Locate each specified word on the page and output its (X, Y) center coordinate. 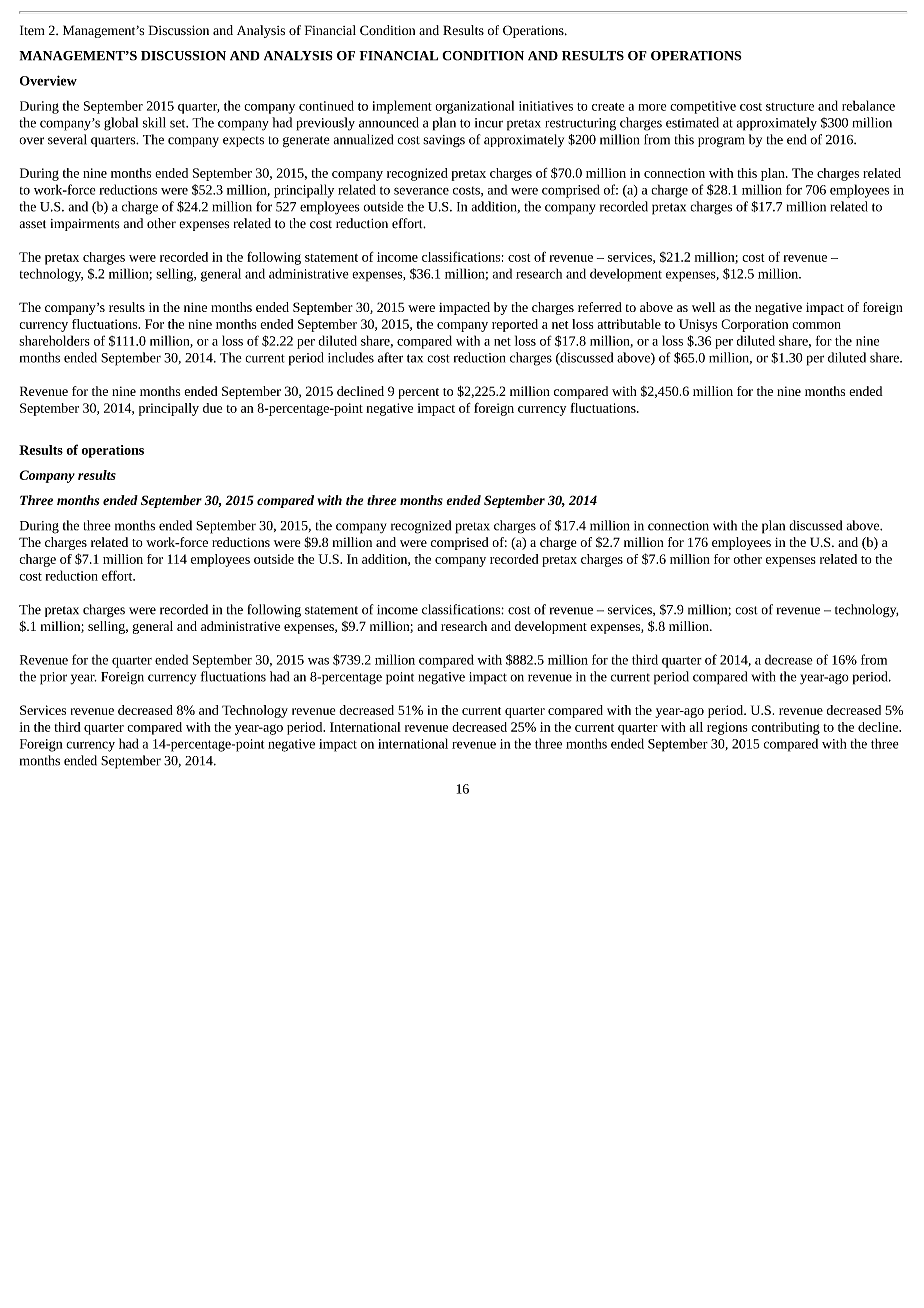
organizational (474, 107)
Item (32, 30)
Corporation (754, 325)
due (212, 408)
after (390, 357)
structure (790, 107)
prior (53, 678)
